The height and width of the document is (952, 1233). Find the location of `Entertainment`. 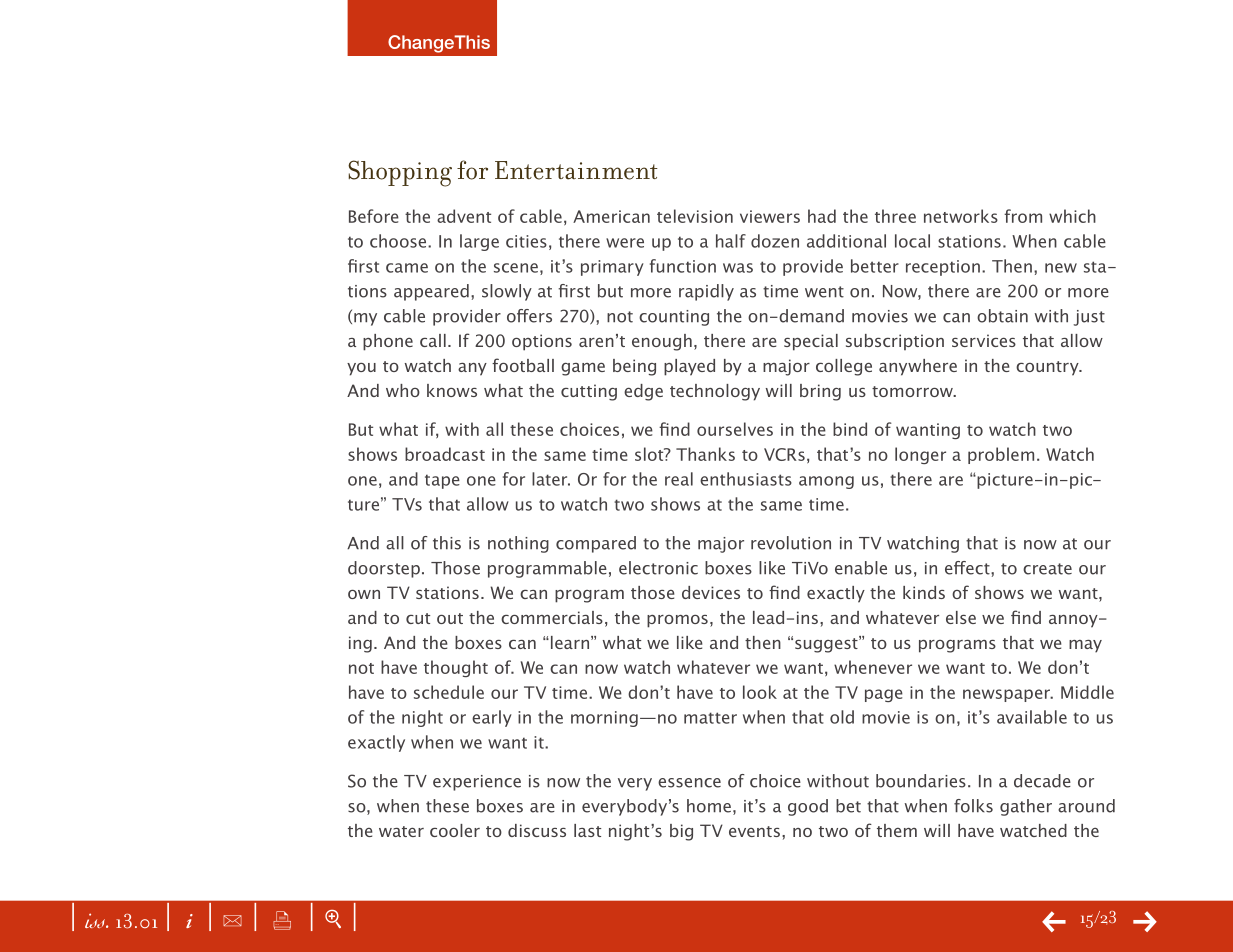

Entertainment is located at coordinates (576, 170).
